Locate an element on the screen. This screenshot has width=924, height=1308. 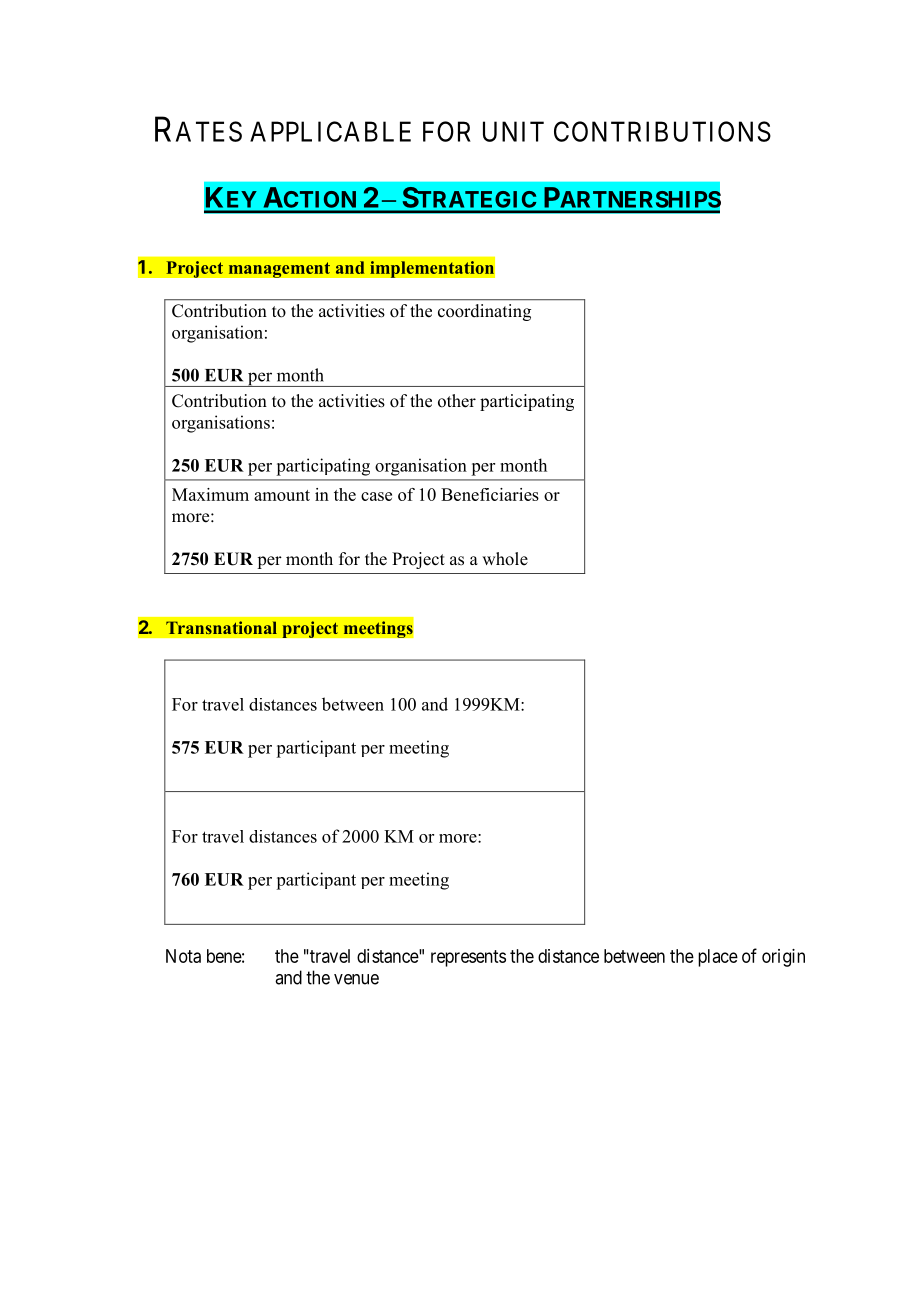
APPLICABLE is located at coordinates (330, 131).
